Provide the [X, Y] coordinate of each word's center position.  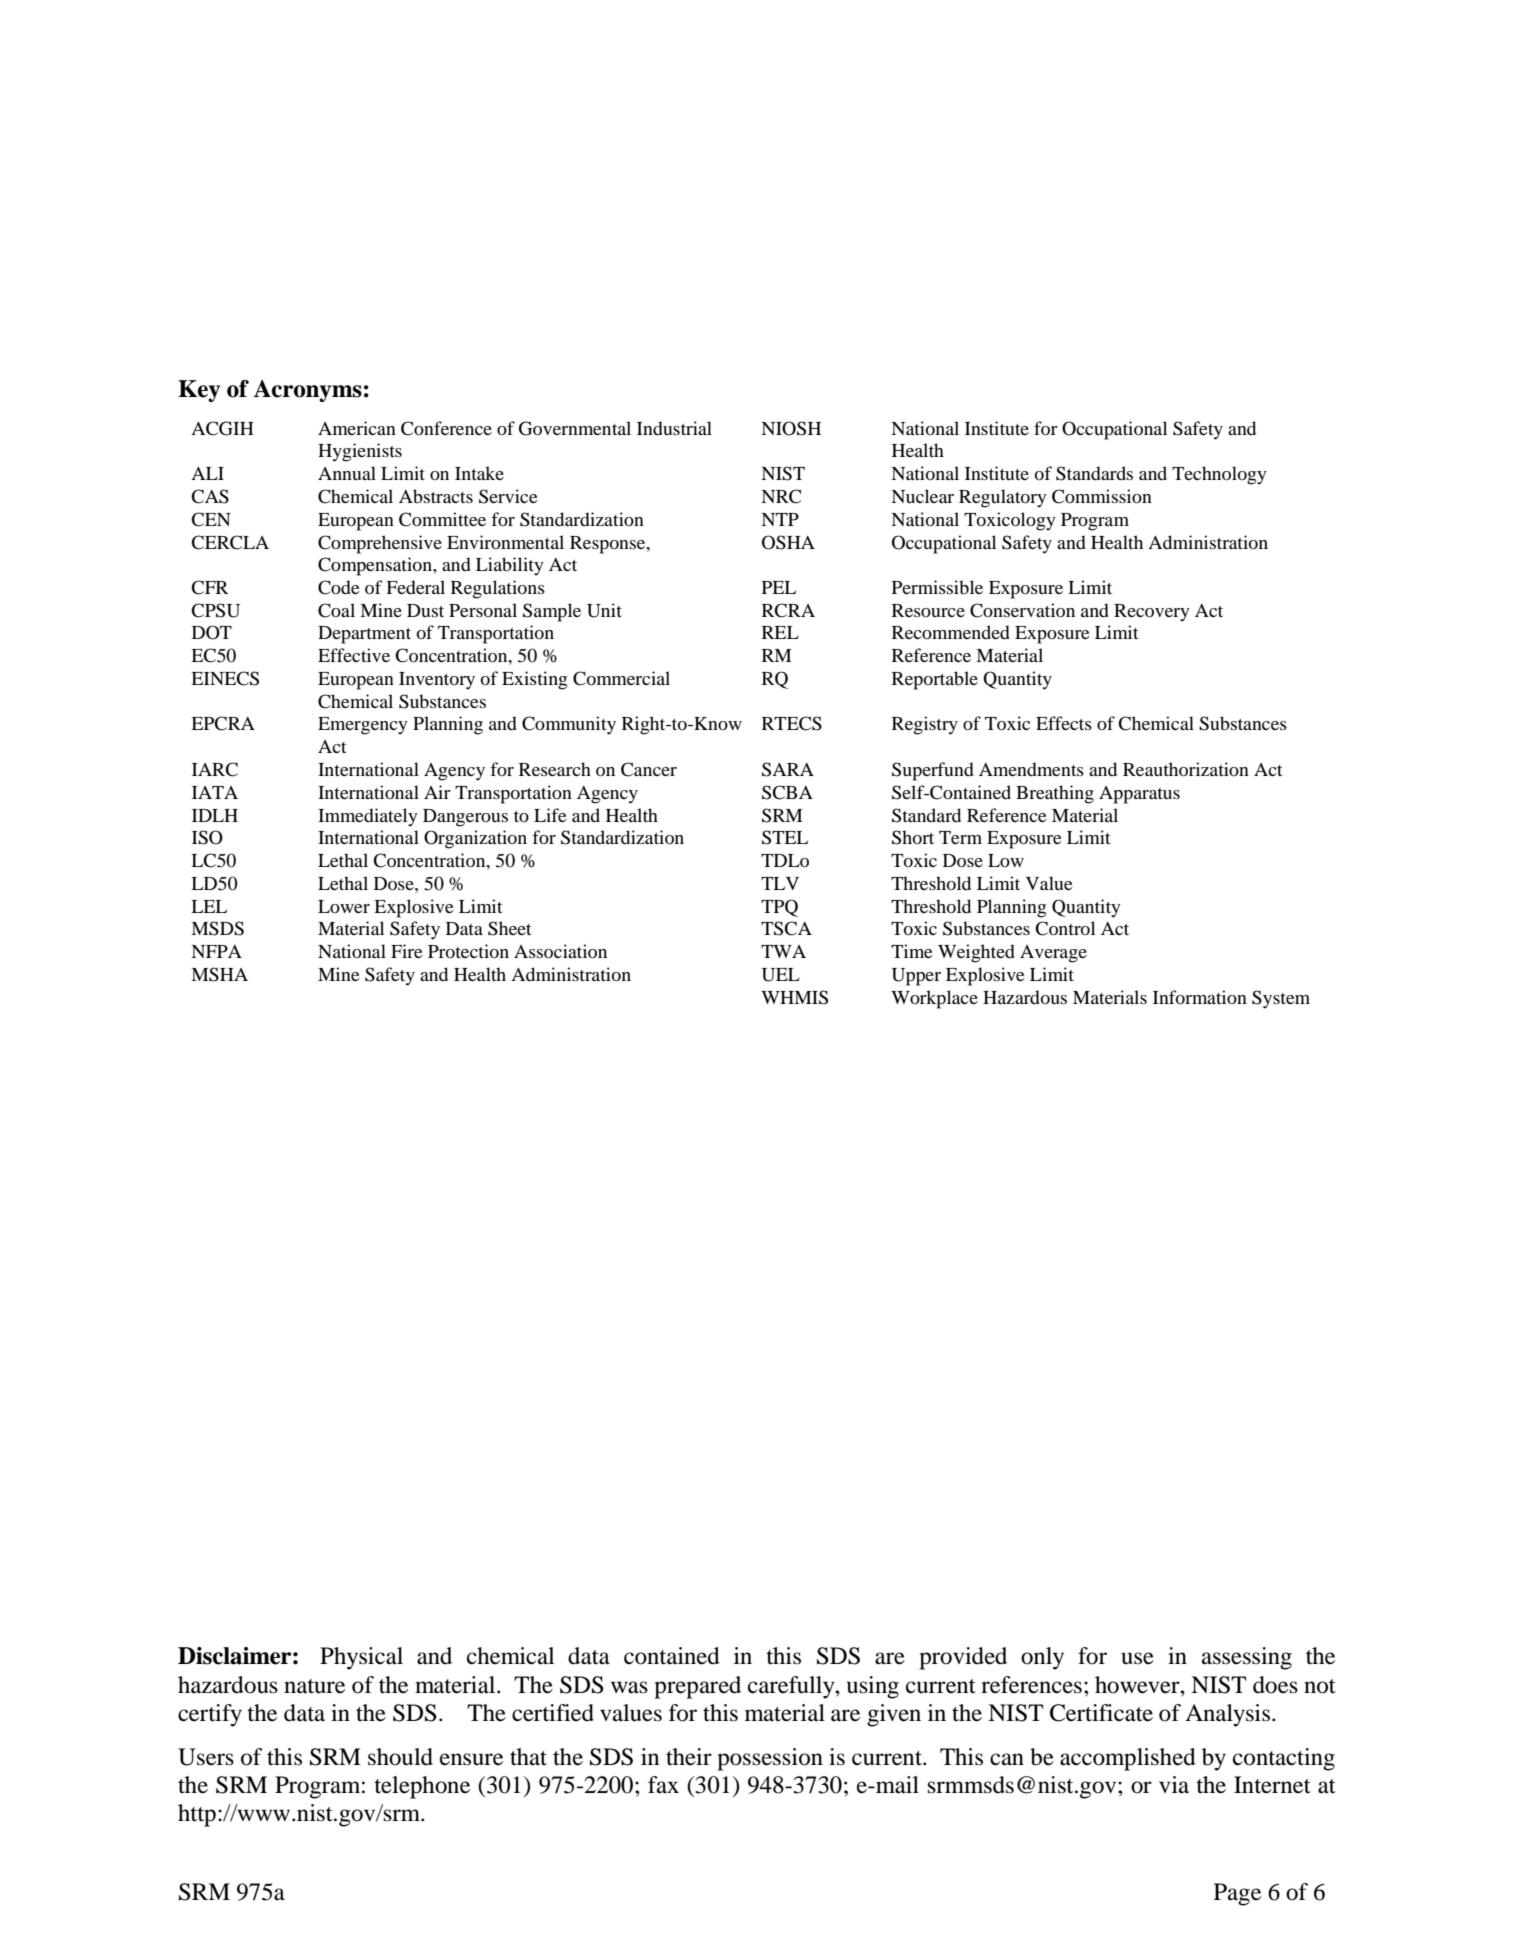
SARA [788, 769]
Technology [1219, 475]
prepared [697, 1687]
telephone [422, 1787]
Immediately [368, 817]
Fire [407, 951]
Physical [361, 1658]
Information [1200, 997]
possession [770, 1759]
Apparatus [1139, 795]
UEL [781, 975]
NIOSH [791, 428]
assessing [1247, 1658]
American [357, 428]
